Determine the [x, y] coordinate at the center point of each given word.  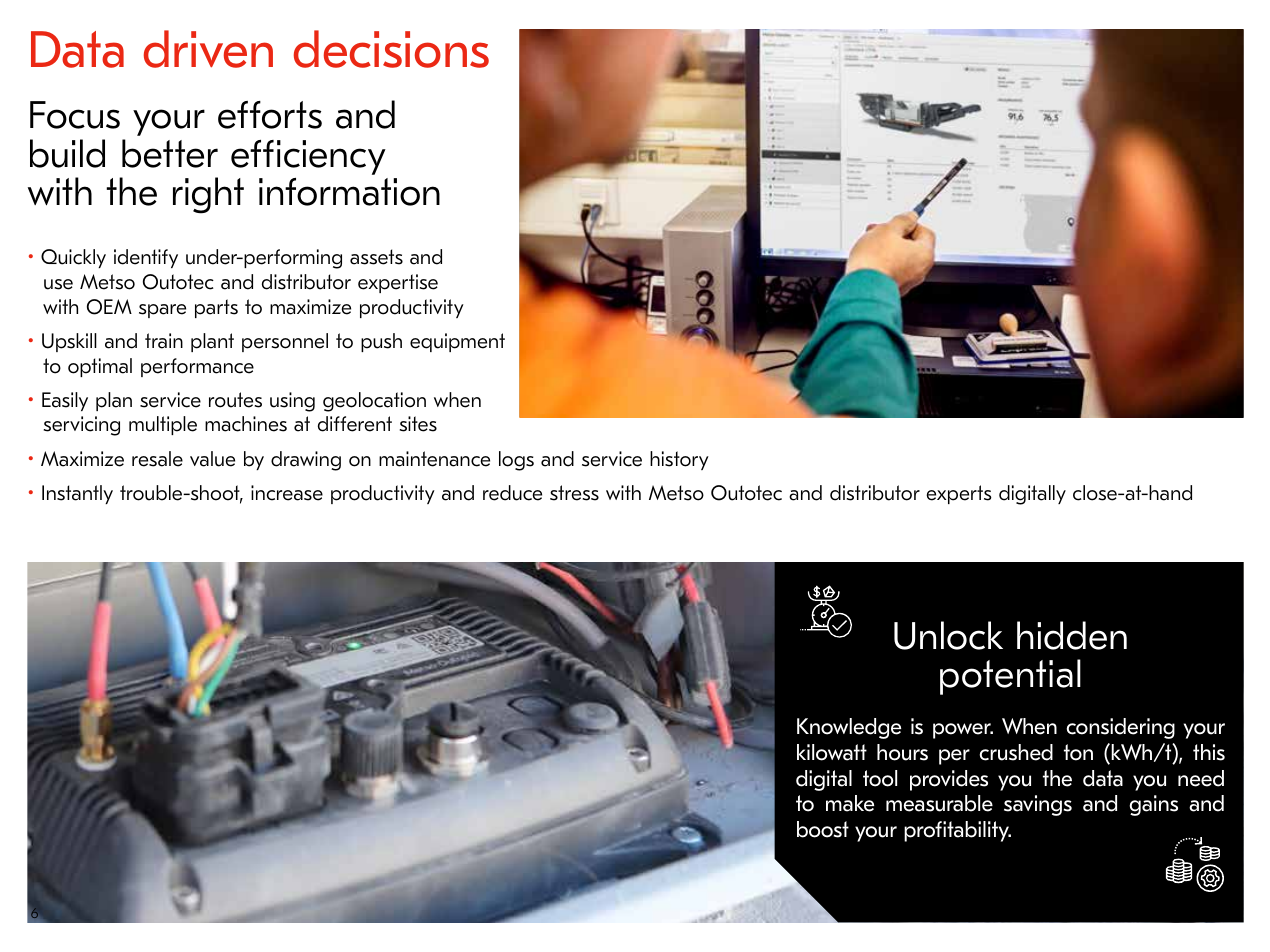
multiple [163, 425]
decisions [391, 49]
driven [208, 49]
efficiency [308, 157]
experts [959, 494]
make [850, 803]
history [679, 460]
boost [823, 829]
